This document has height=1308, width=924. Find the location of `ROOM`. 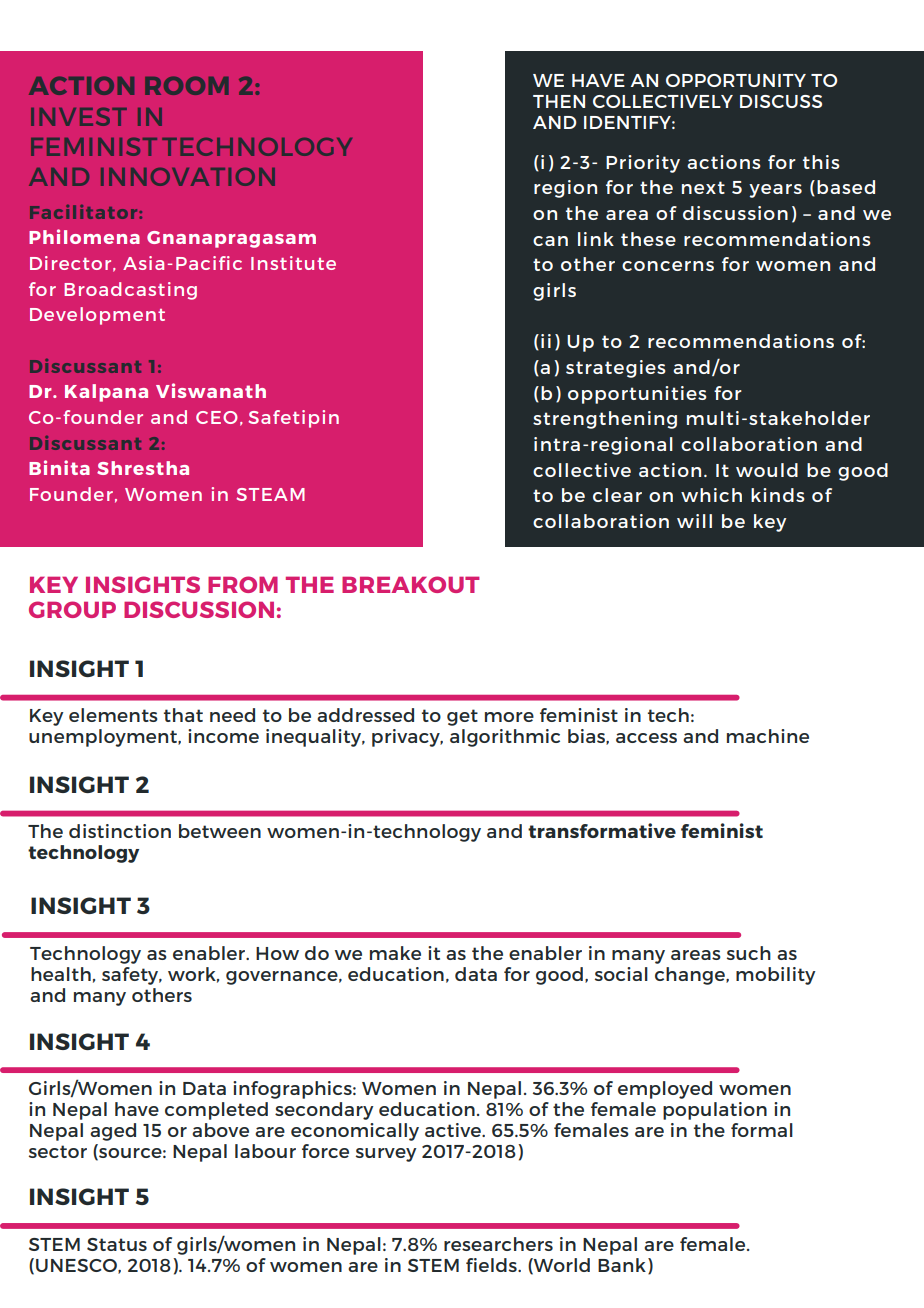

ROOM is located at coordinates (187, 85).
